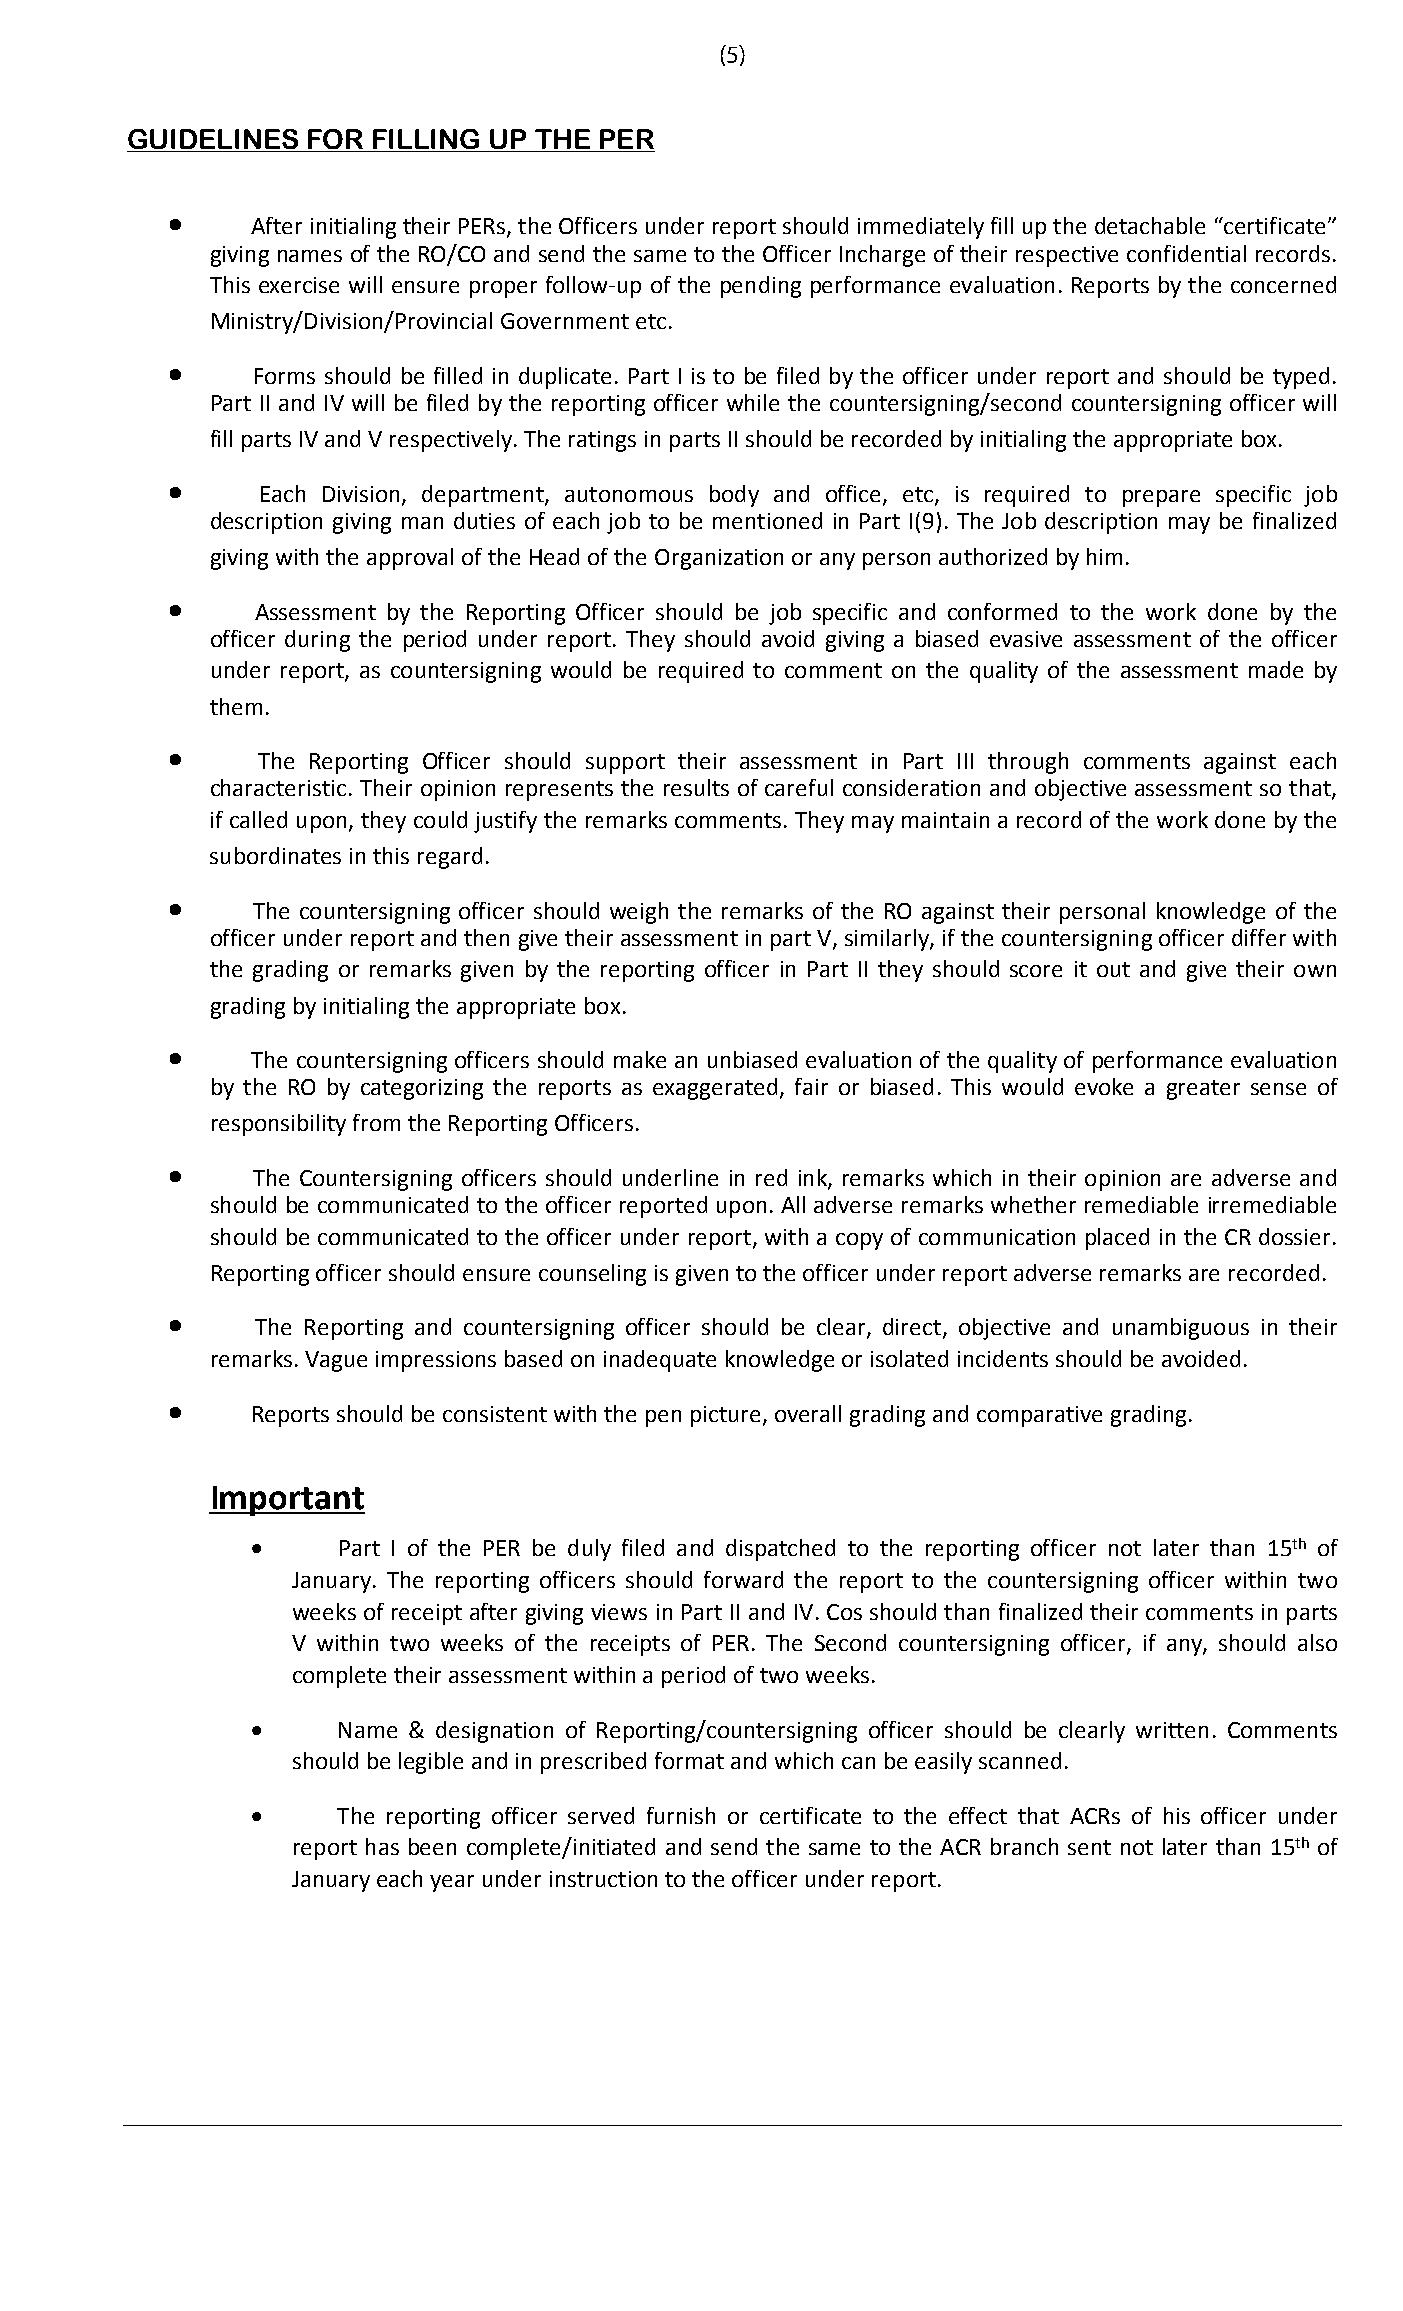 The height and width of the screenshot is (2311, 1403). Describe the element at coordinates (299, 285) in the screenshot. I see `exercise` at that location.
